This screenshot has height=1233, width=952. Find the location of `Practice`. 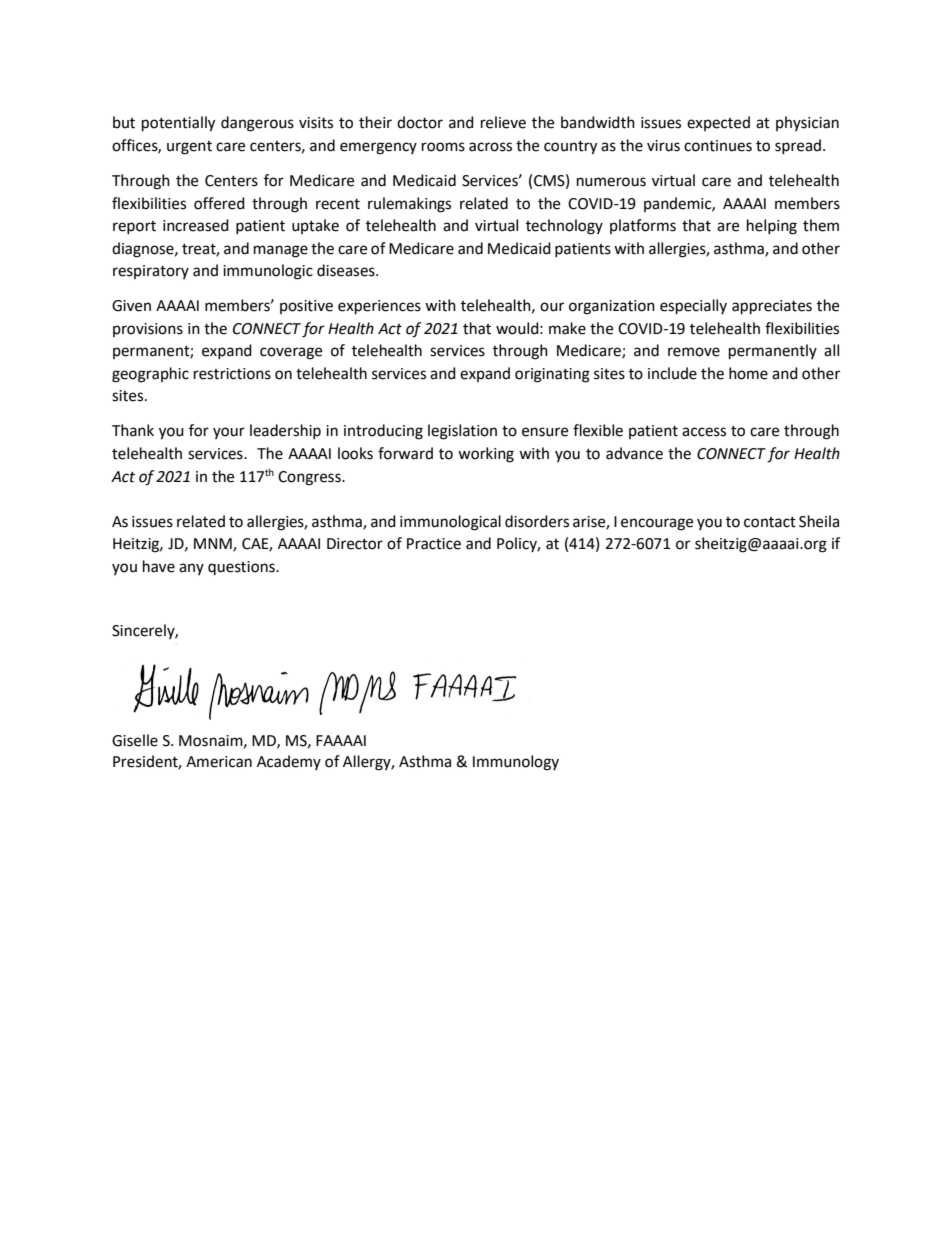

Practice is located at coordinates (434, 544).
